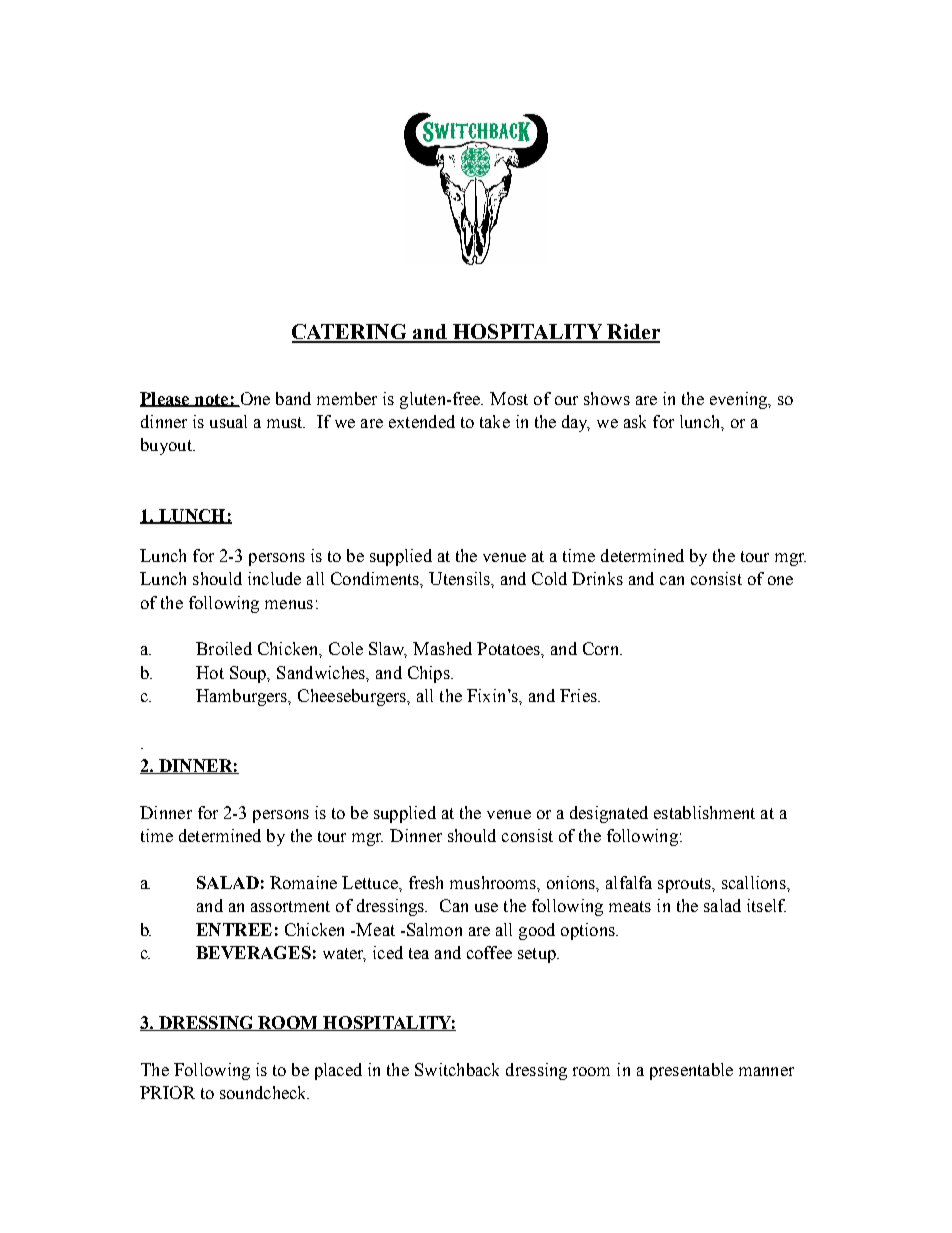 This image has height=1233, width=952. What do you see at coordinates (243, 697) in the image?
I see `Hamburgers` at bounding box center [243, 697].
